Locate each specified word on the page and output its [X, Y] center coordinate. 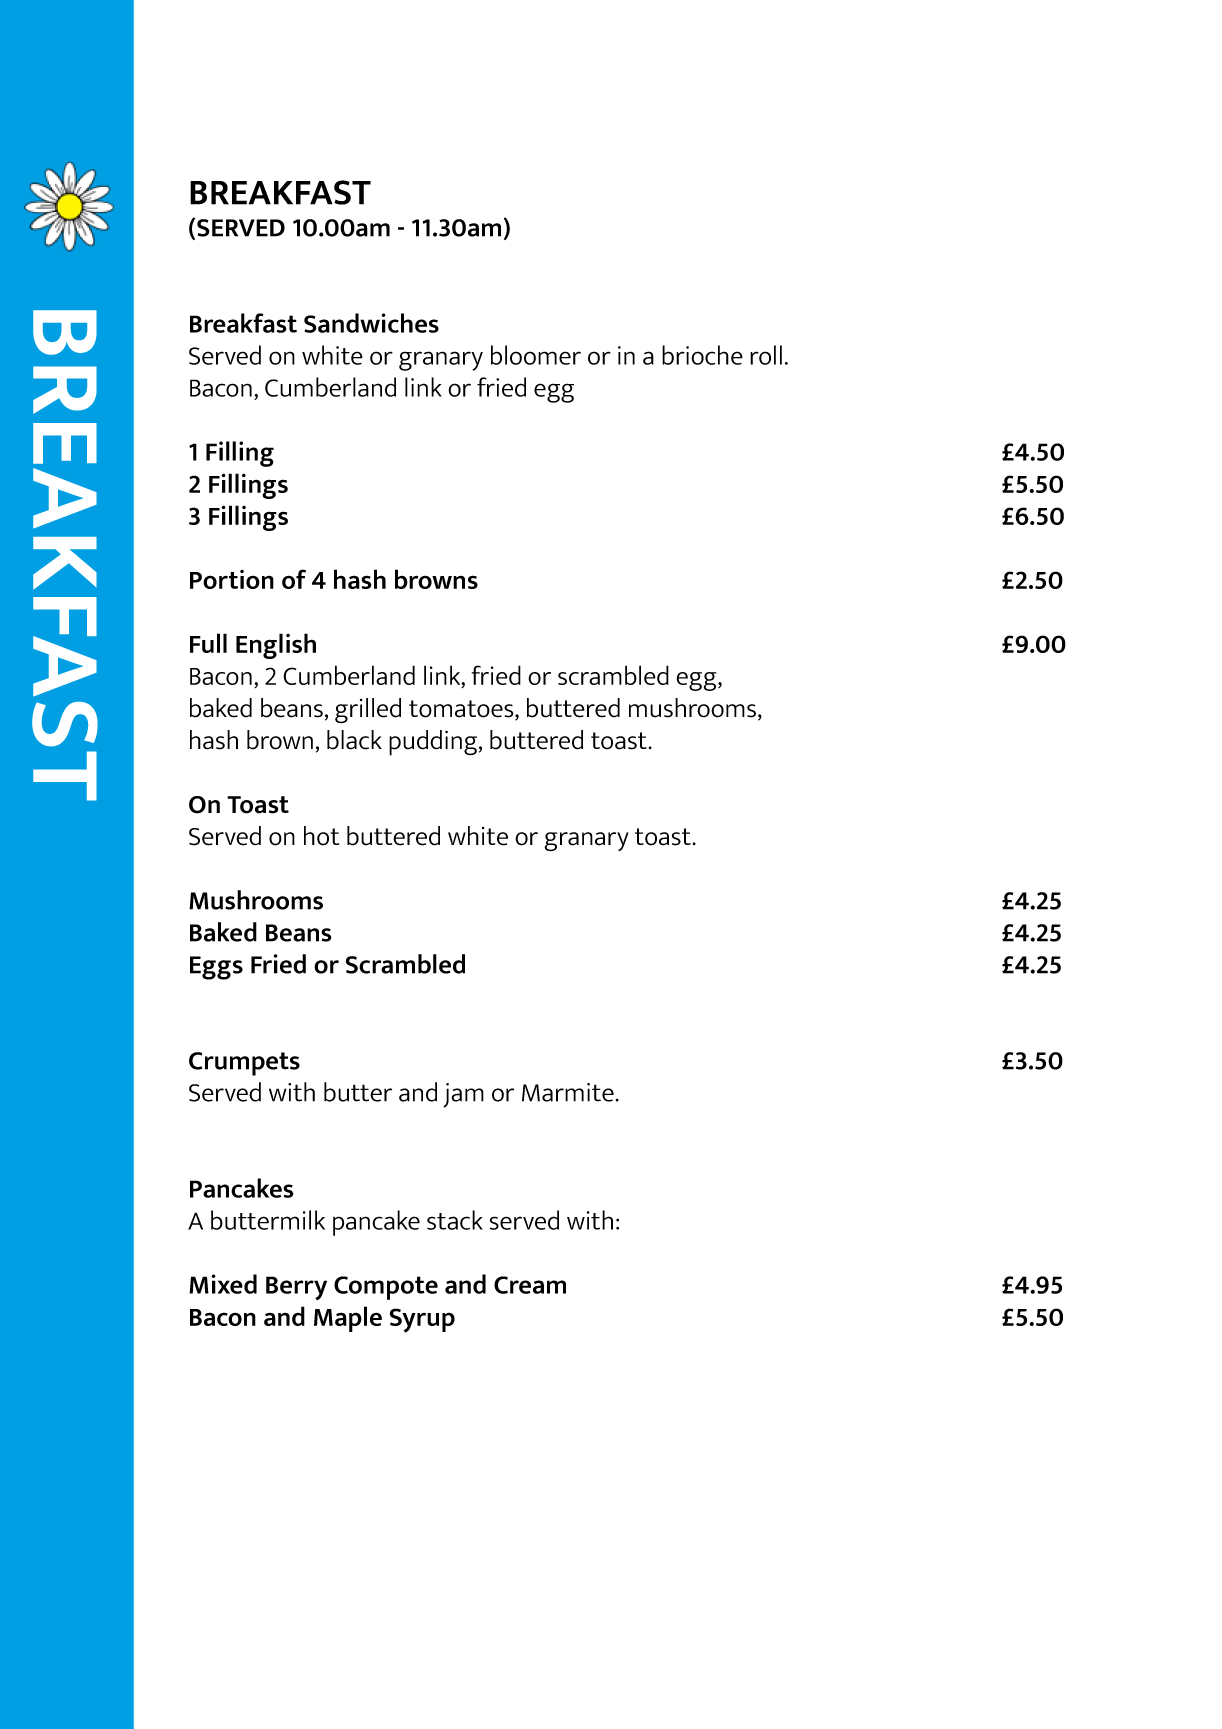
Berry [296, 1288]
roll [766, 355]
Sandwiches [371, 323]
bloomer [536, 355]
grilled [368, 711]
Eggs [216, 968]
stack [455, 1220]
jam [463, 1095]
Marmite [568, 1092]
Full [208, 643]
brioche [702, 355]
